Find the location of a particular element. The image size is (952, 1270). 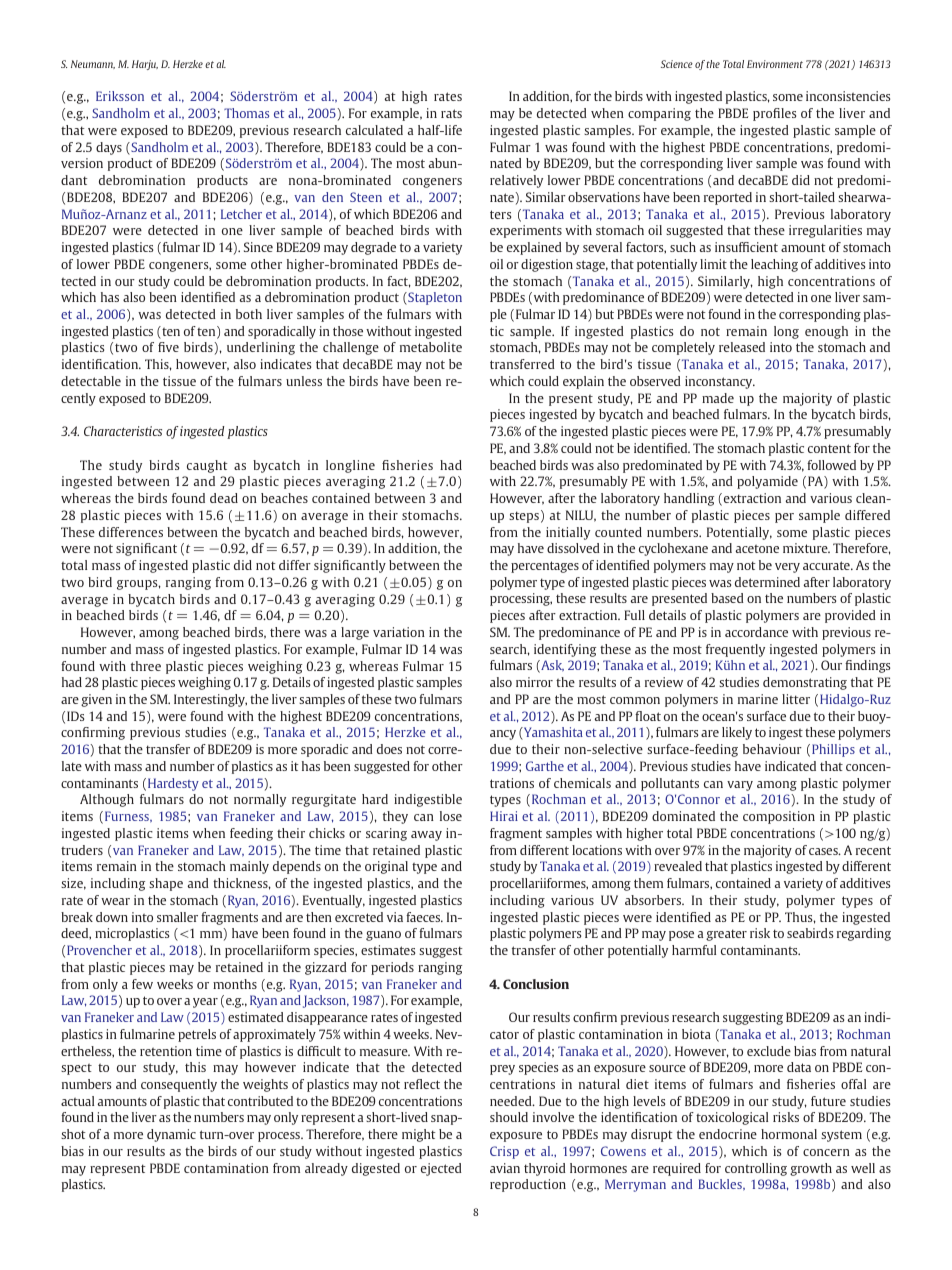

Crisp is located at coordinates (504, 1152).
